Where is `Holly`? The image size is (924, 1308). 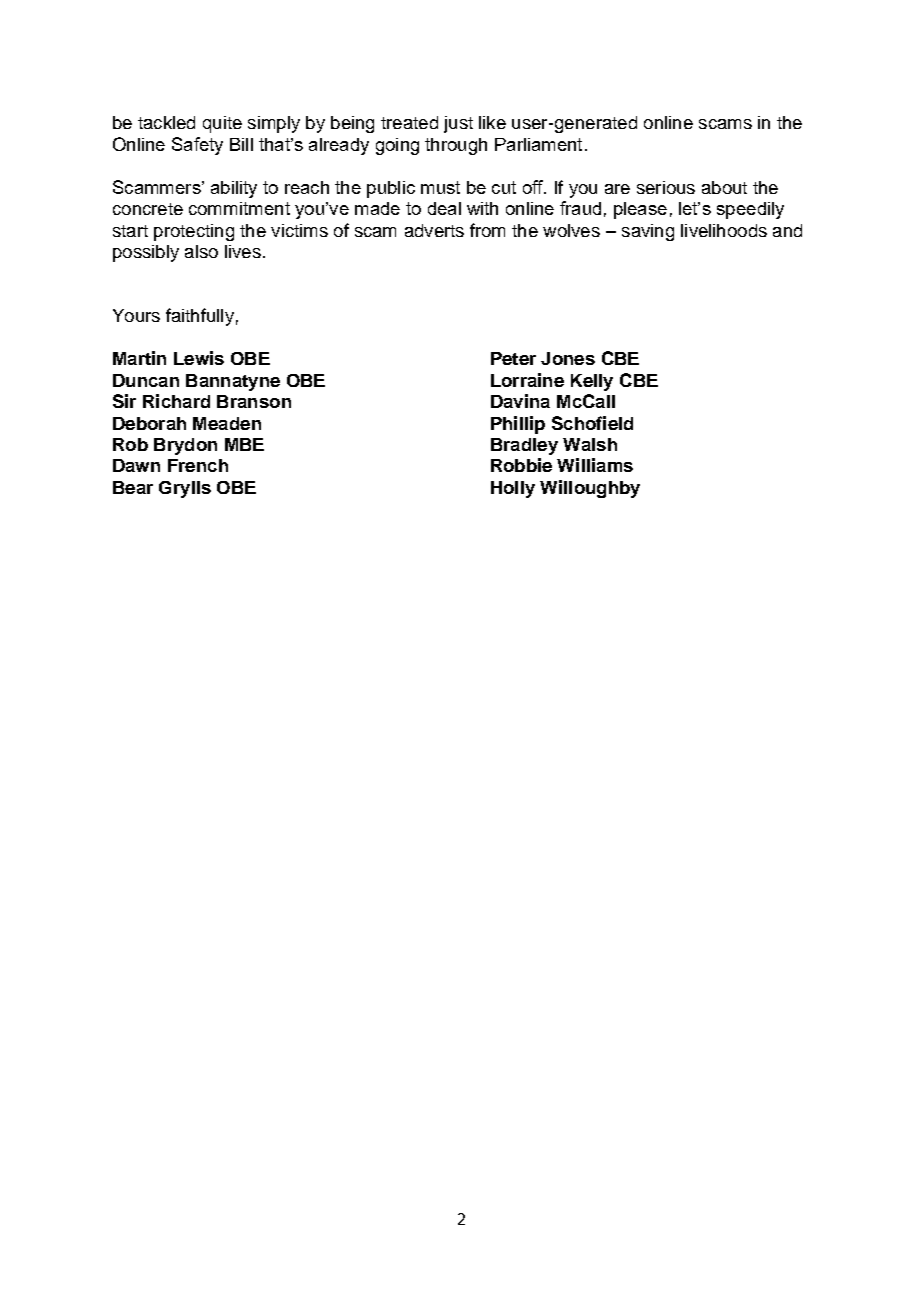
Holly is located at coordinates (513, 489).
